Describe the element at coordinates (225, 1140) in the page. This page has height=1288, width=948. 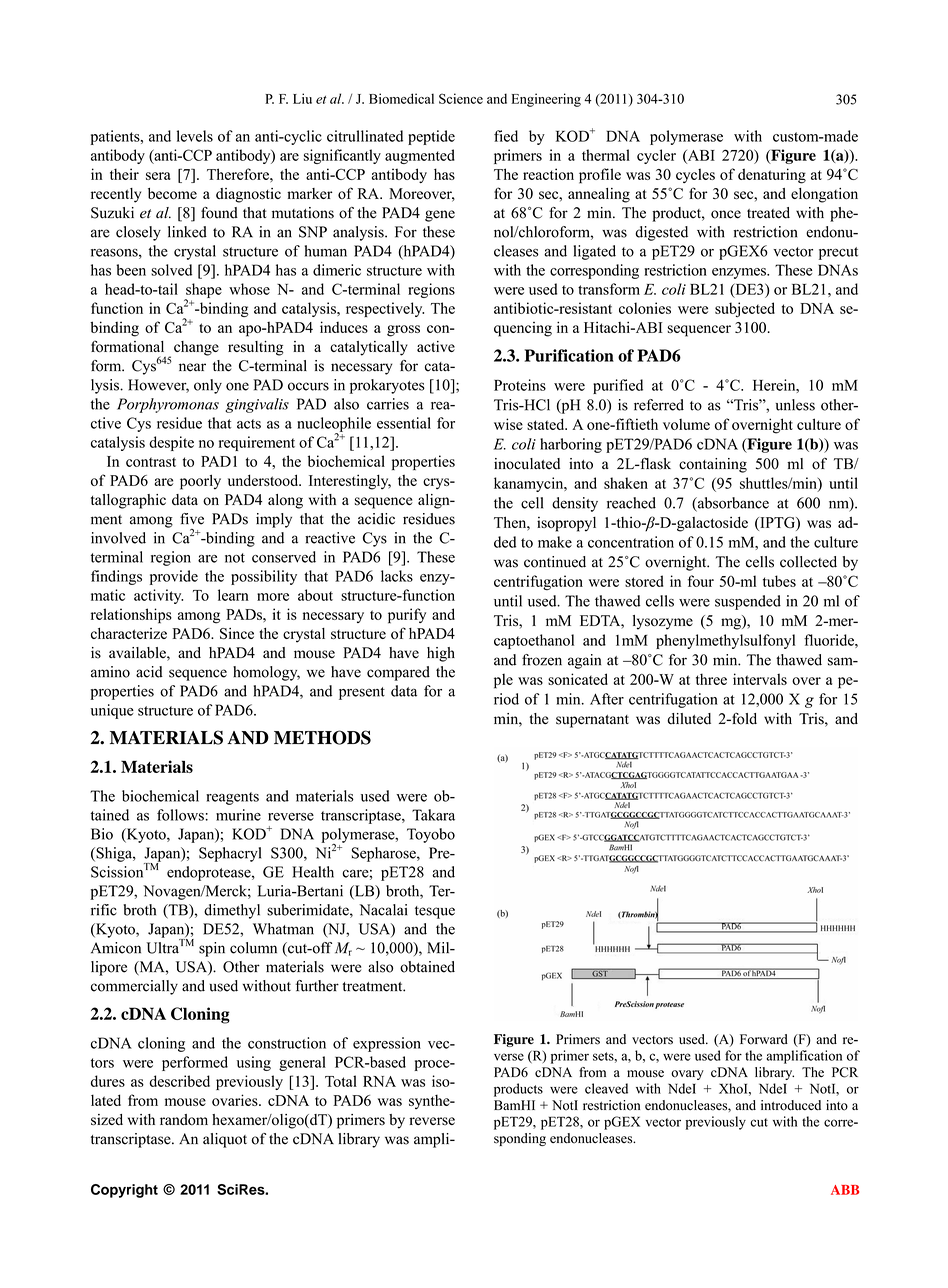
I see `aliquot` at that location.
